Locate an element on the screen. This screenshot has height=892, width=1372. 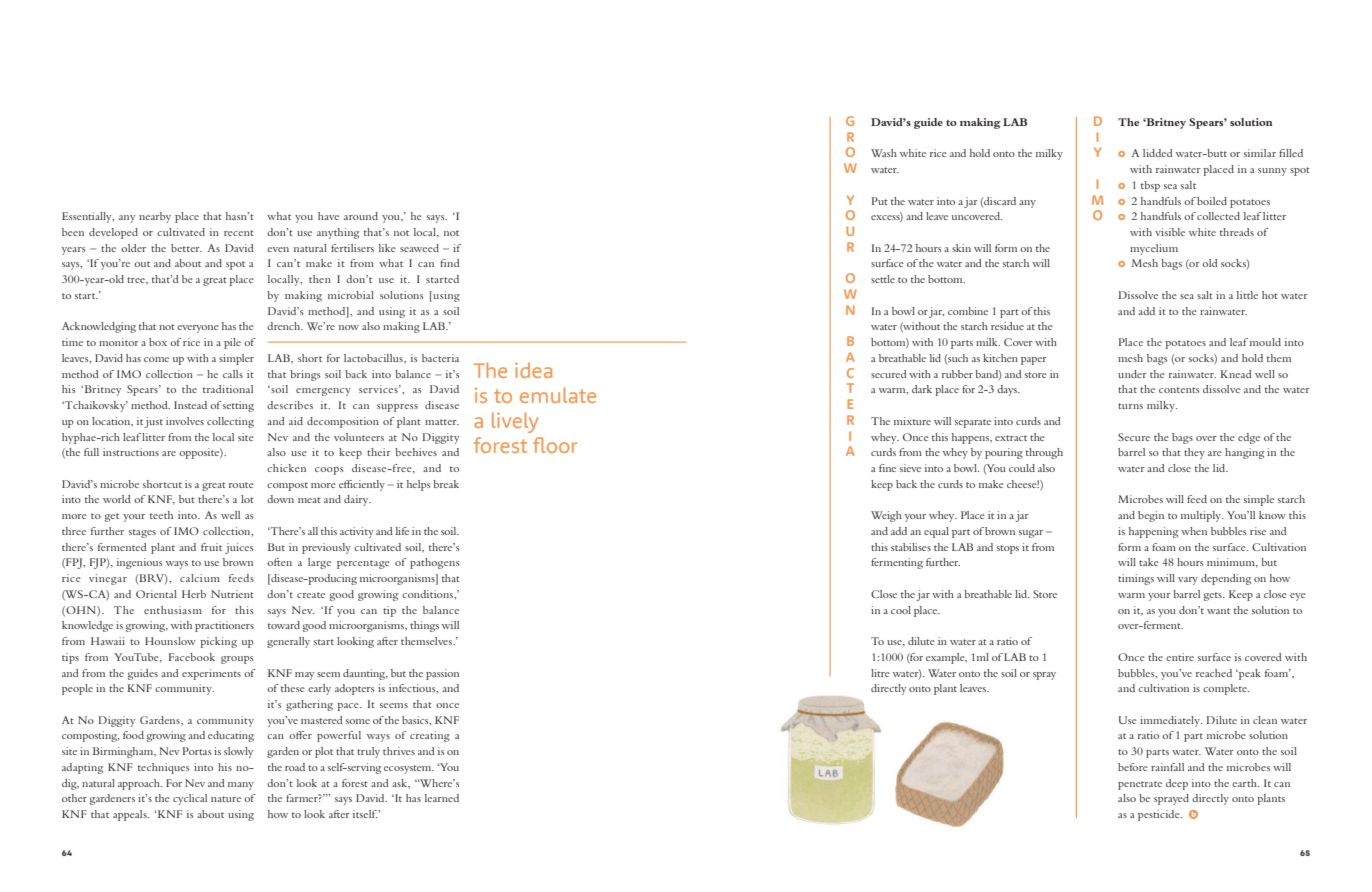
idea is located at coordinates (533, 370).
